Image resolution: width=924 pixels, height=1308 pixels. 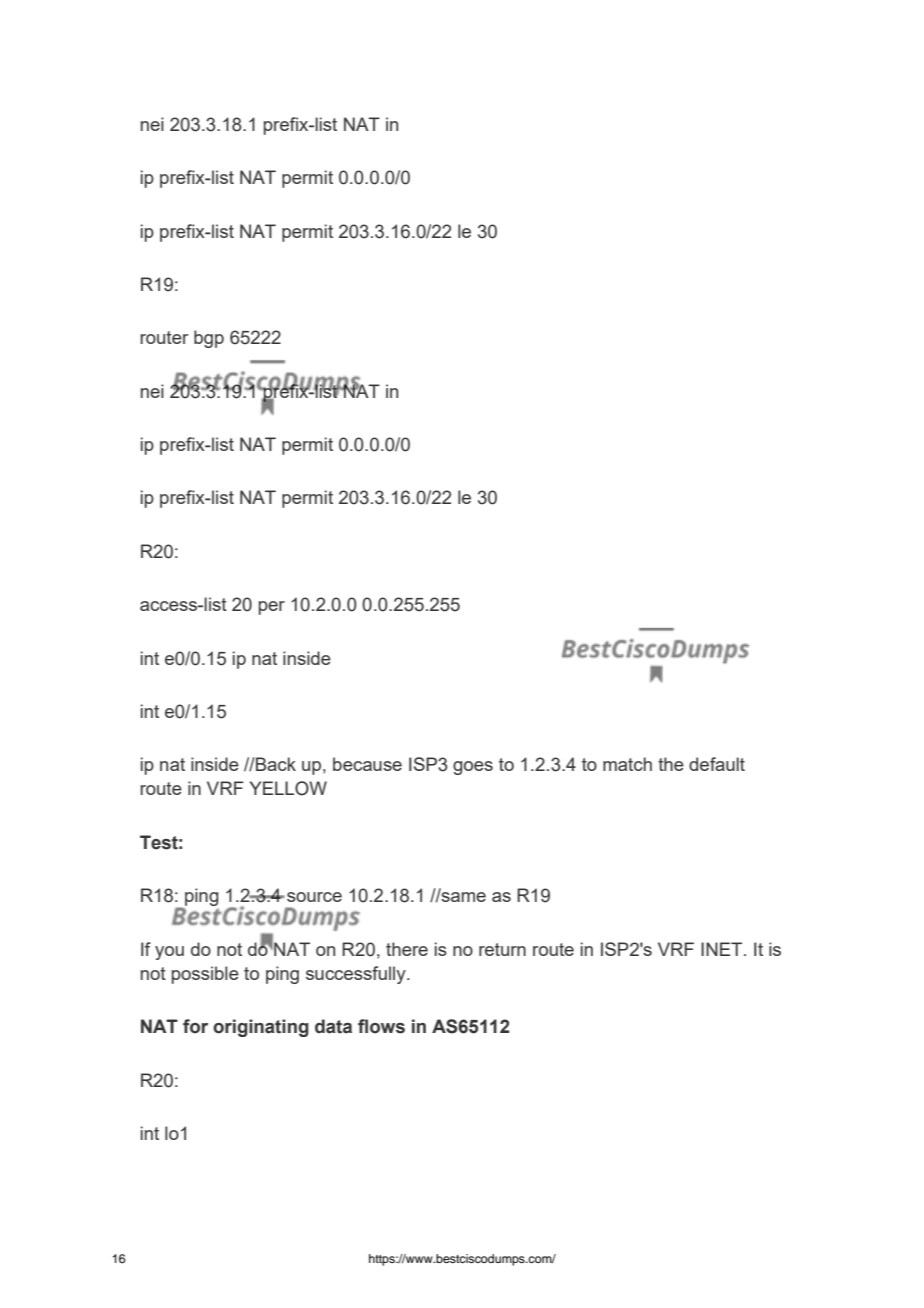 What do you see at coordinates (407, 949) in the page?
I see `there` at bounding box center [407, 949].
